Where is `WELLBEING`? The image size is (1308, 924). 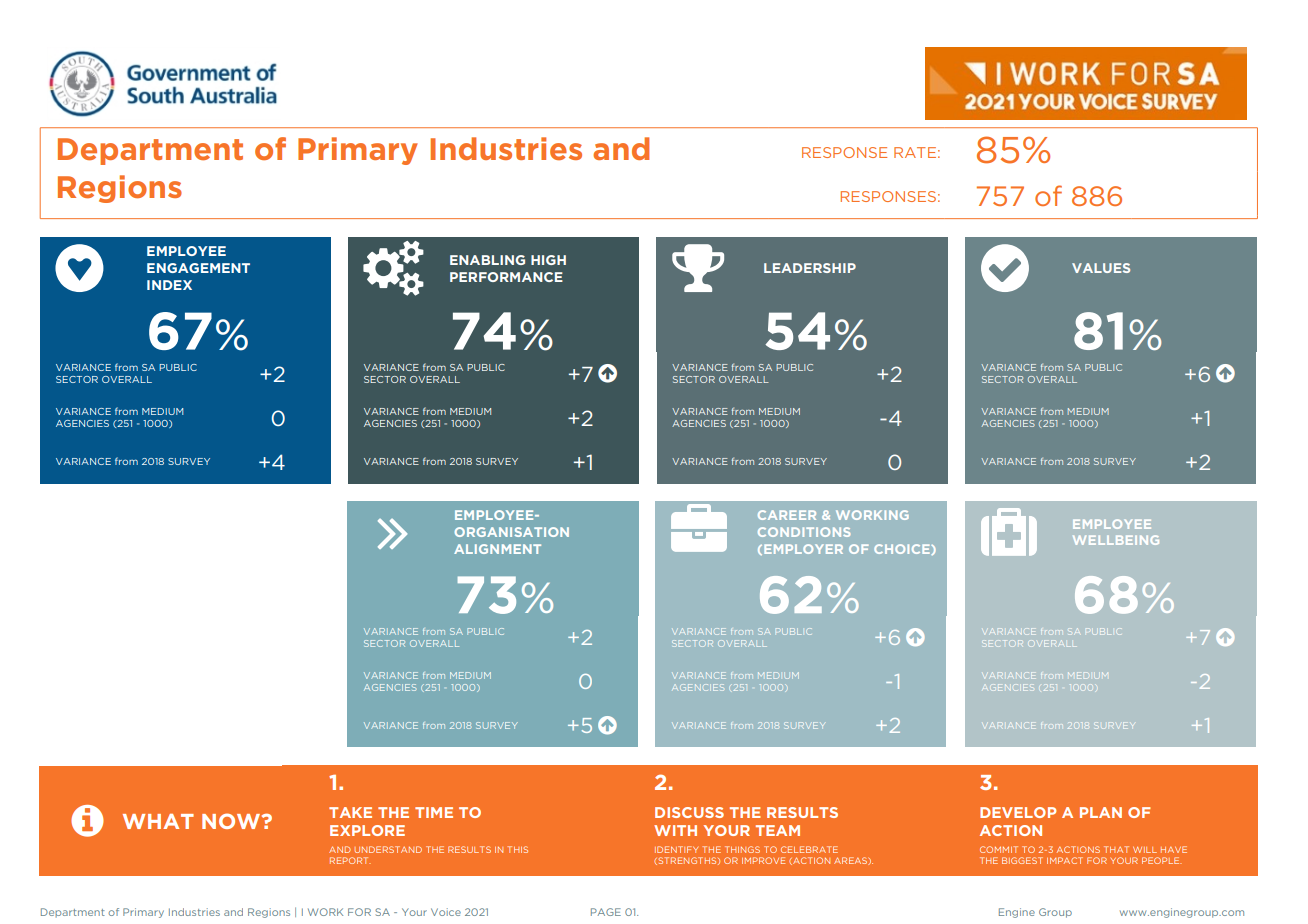 WELLBEING is located at coordinates (1116, 540).
